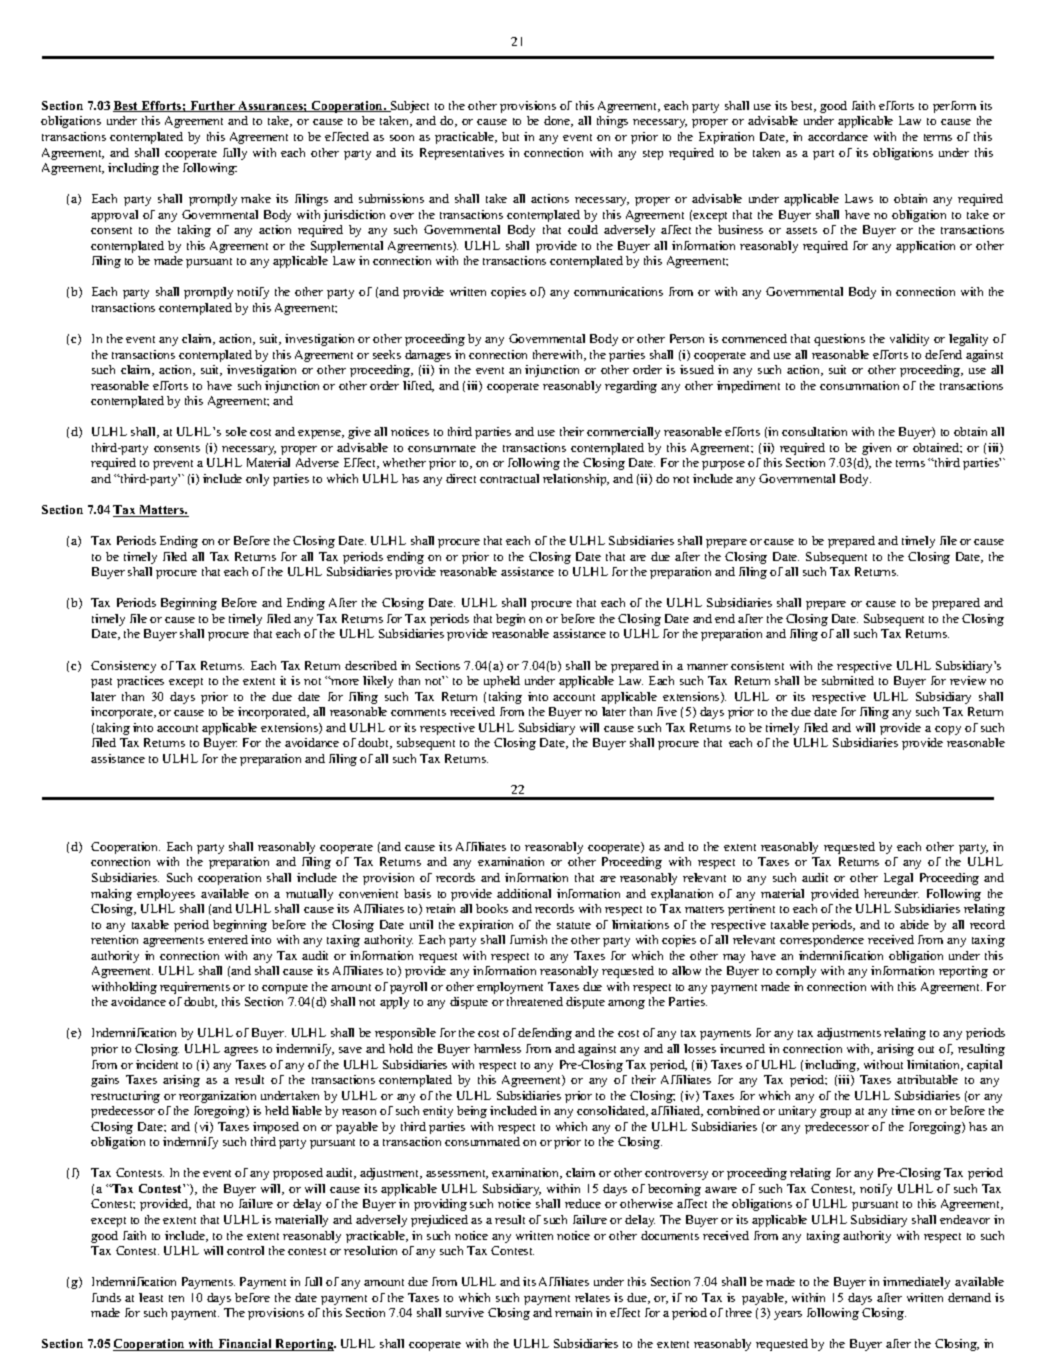  What do you see at coordinates (151, 1297) in the page?
I see `least` at bounding box center [151, 1297].
